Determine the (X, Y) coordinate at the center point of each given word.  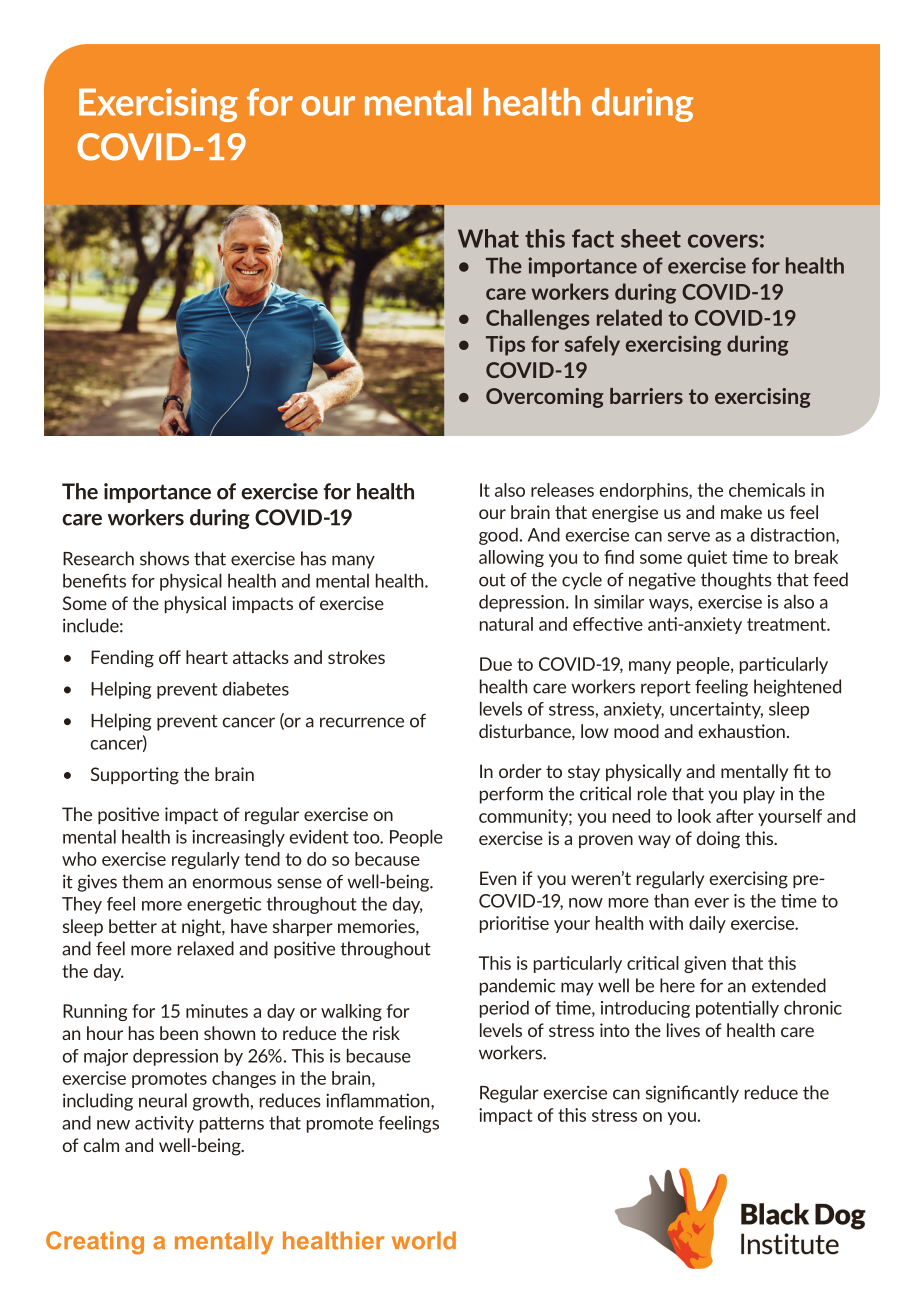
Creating (95, 1243)
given (705, 964)
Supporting (135, 776)
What (488, 238)
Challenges (538, 319)
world (424, 1240)
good (498, 536)
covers (723, 241)
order (520, 771)
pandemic (517, 987)
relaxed (206, 948)
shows (164, 558)
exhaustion (742, 731)
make (741, 512)
